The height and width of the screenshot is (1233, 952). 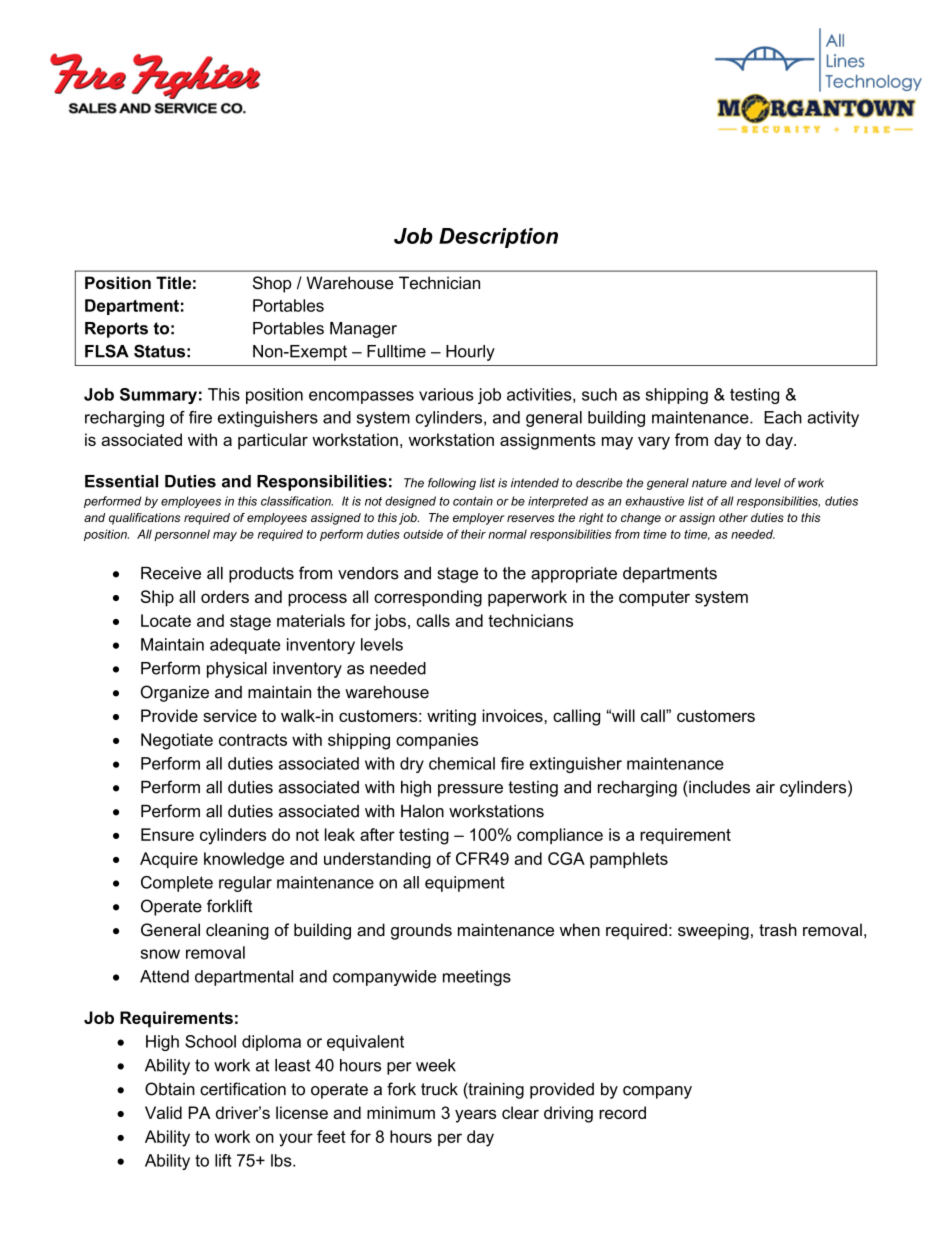 I want to click on Description, so click(x=498, y=238).
